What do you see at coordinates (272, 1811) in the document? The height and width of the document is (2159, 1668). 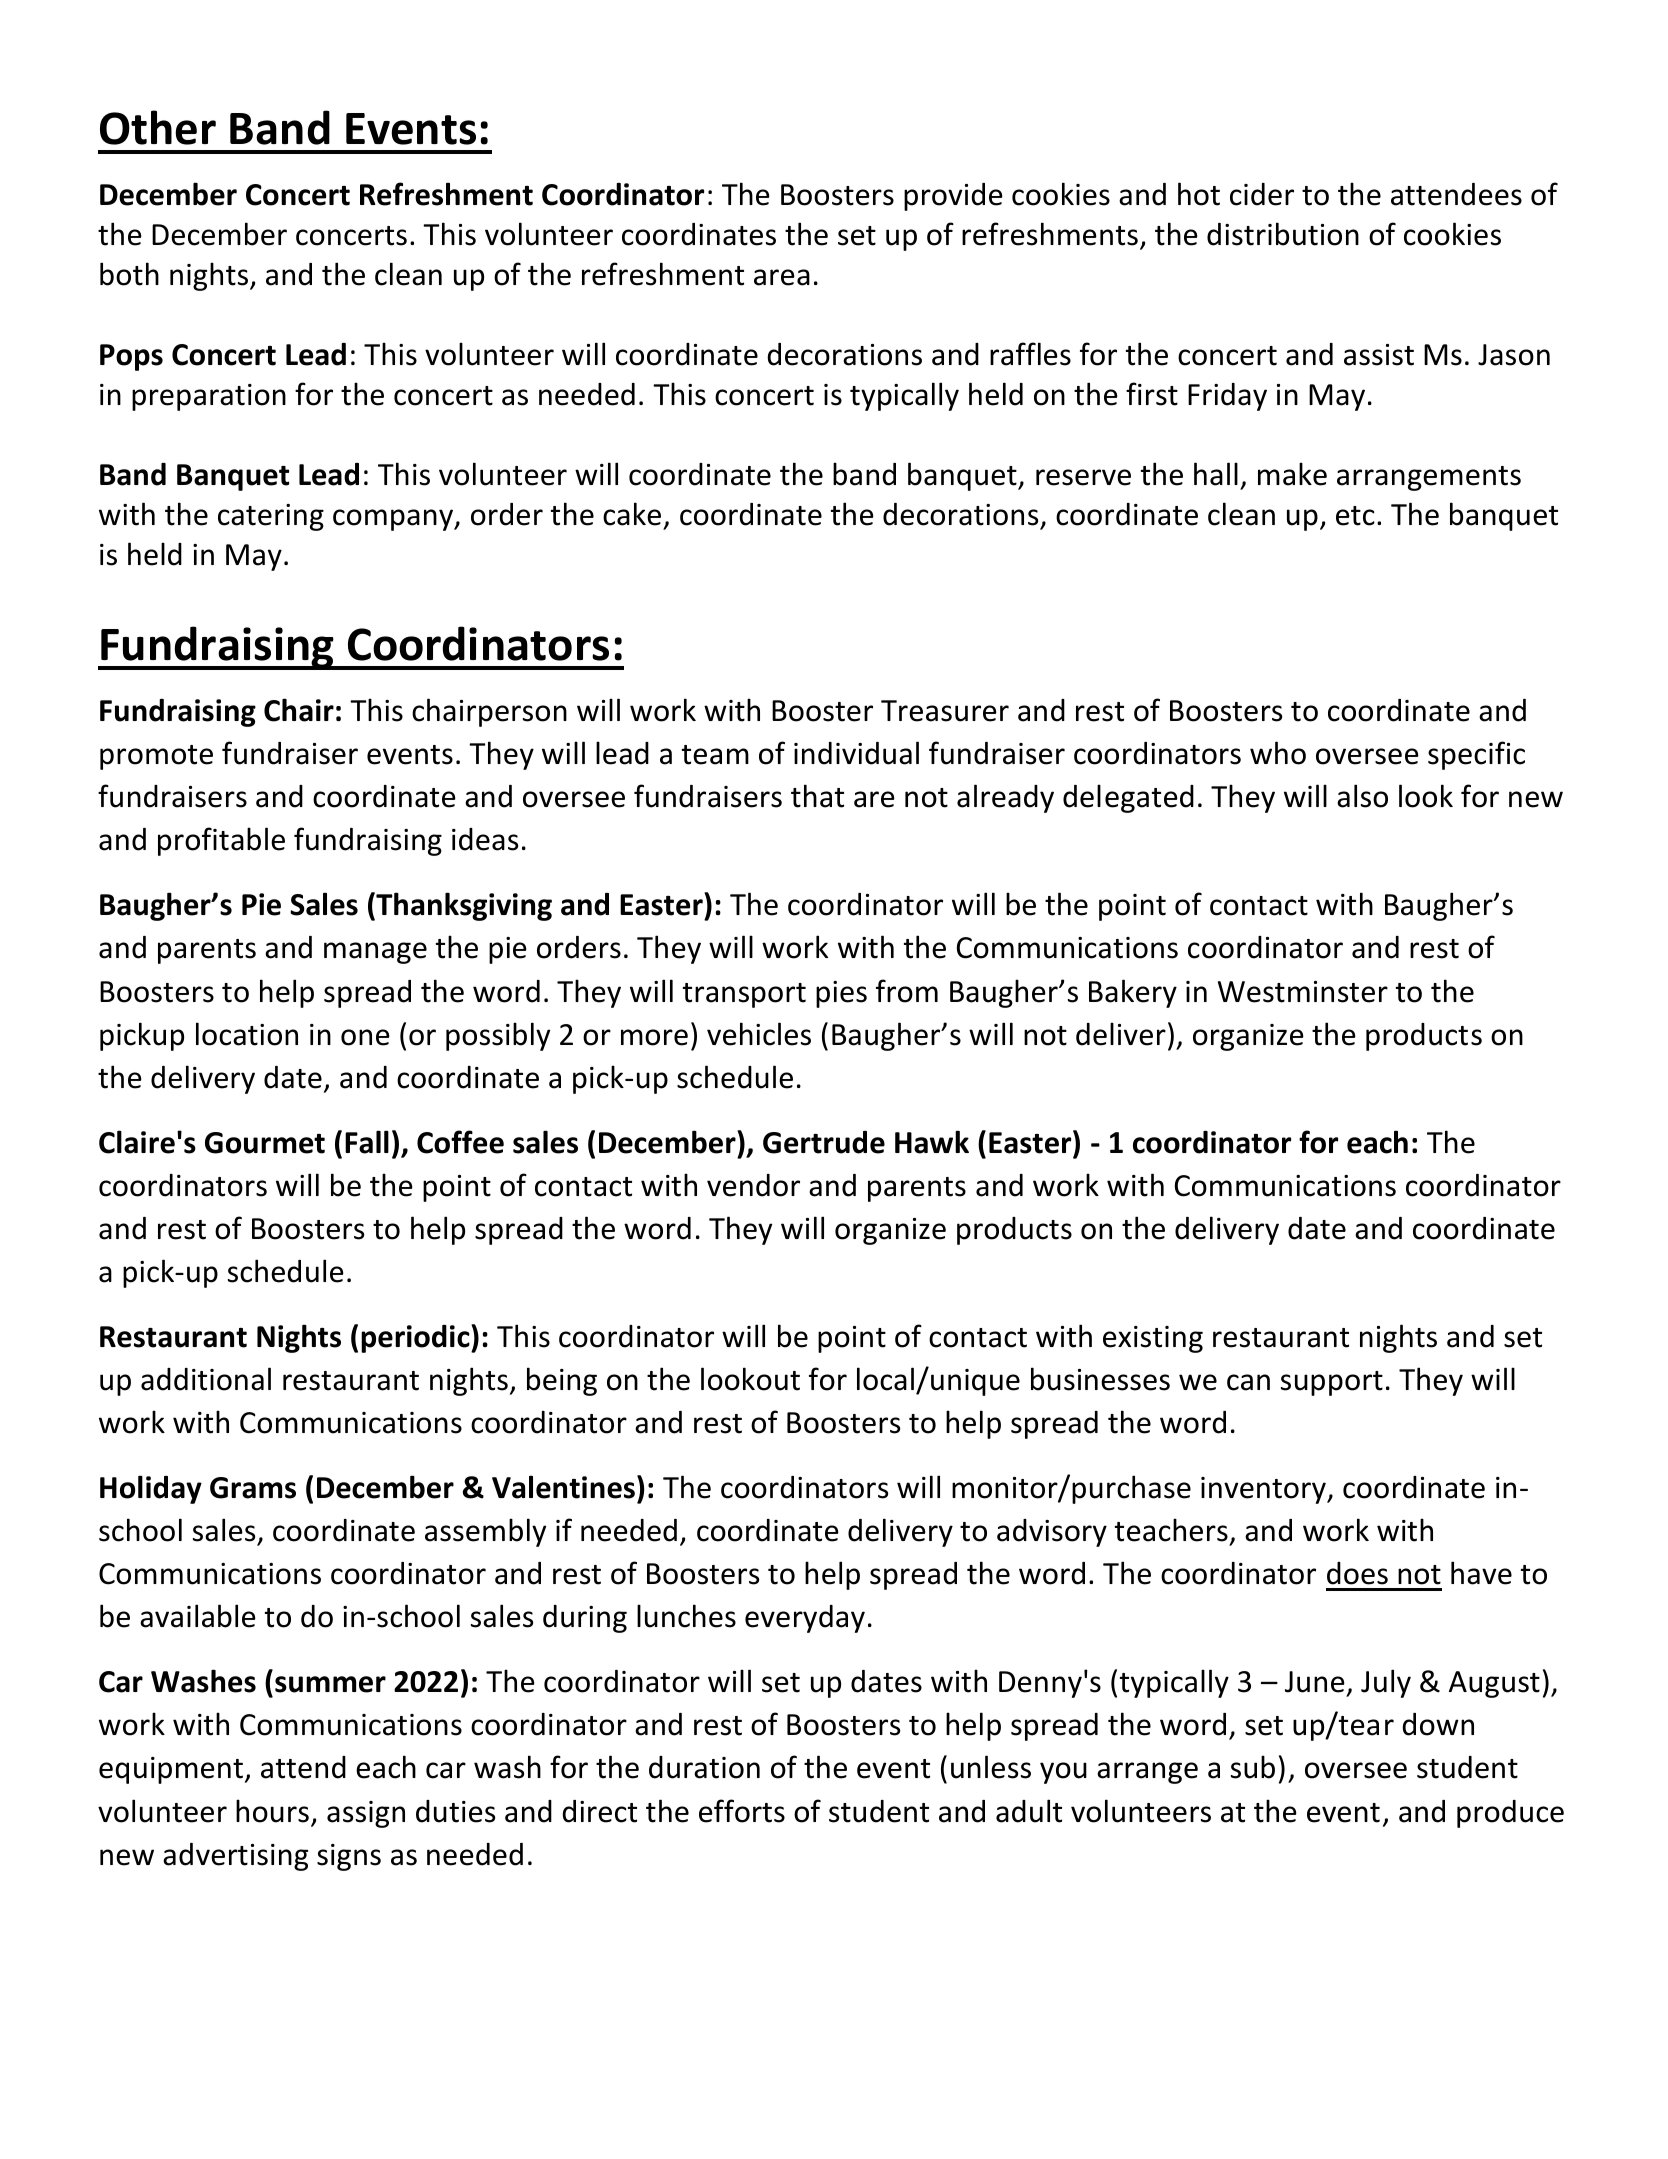 I see `hours` at bounding box center [272, 1811].
